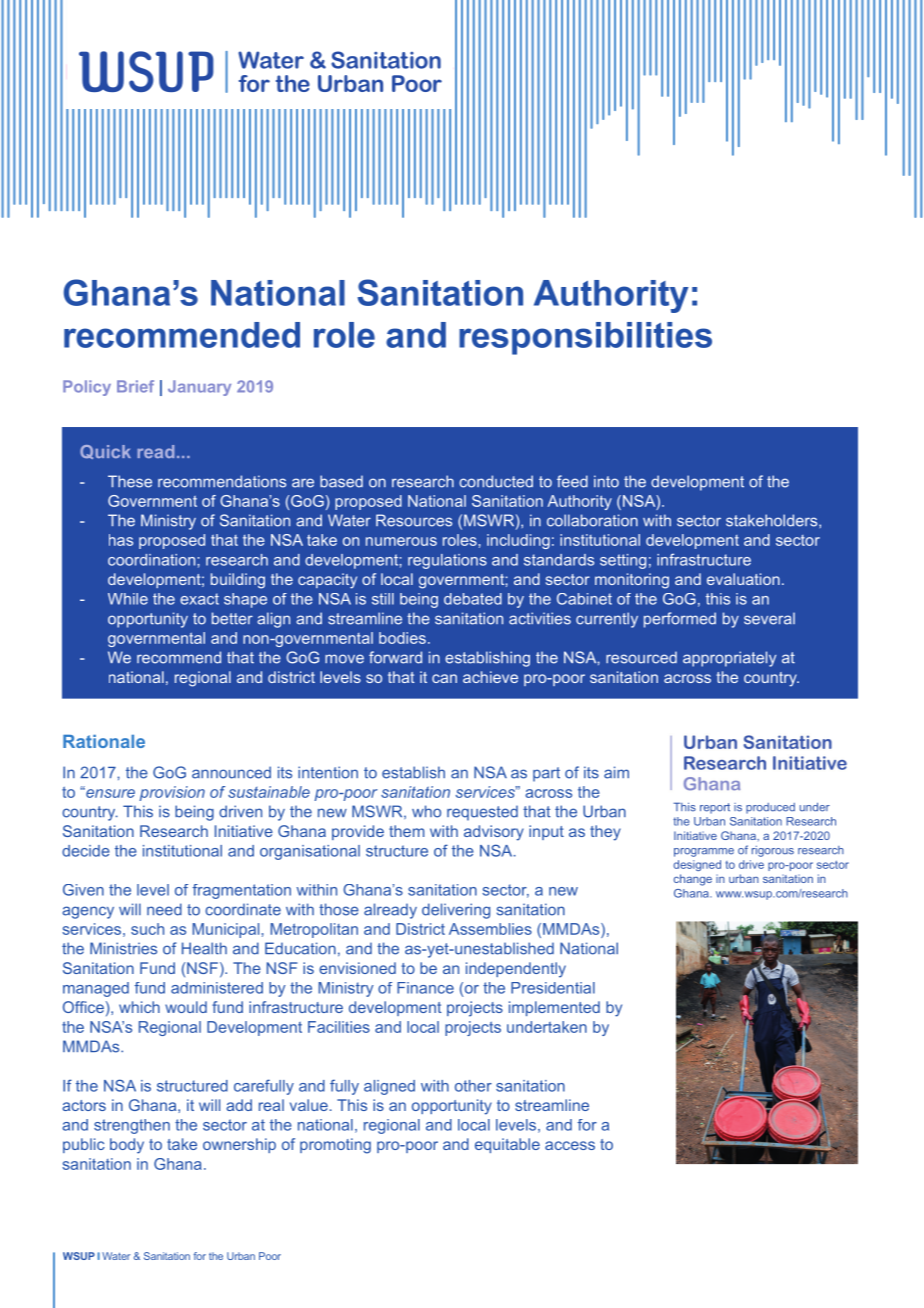 This screenshot has width=924, height=1308. I want to click on responsibilities, so click(585, 338).
